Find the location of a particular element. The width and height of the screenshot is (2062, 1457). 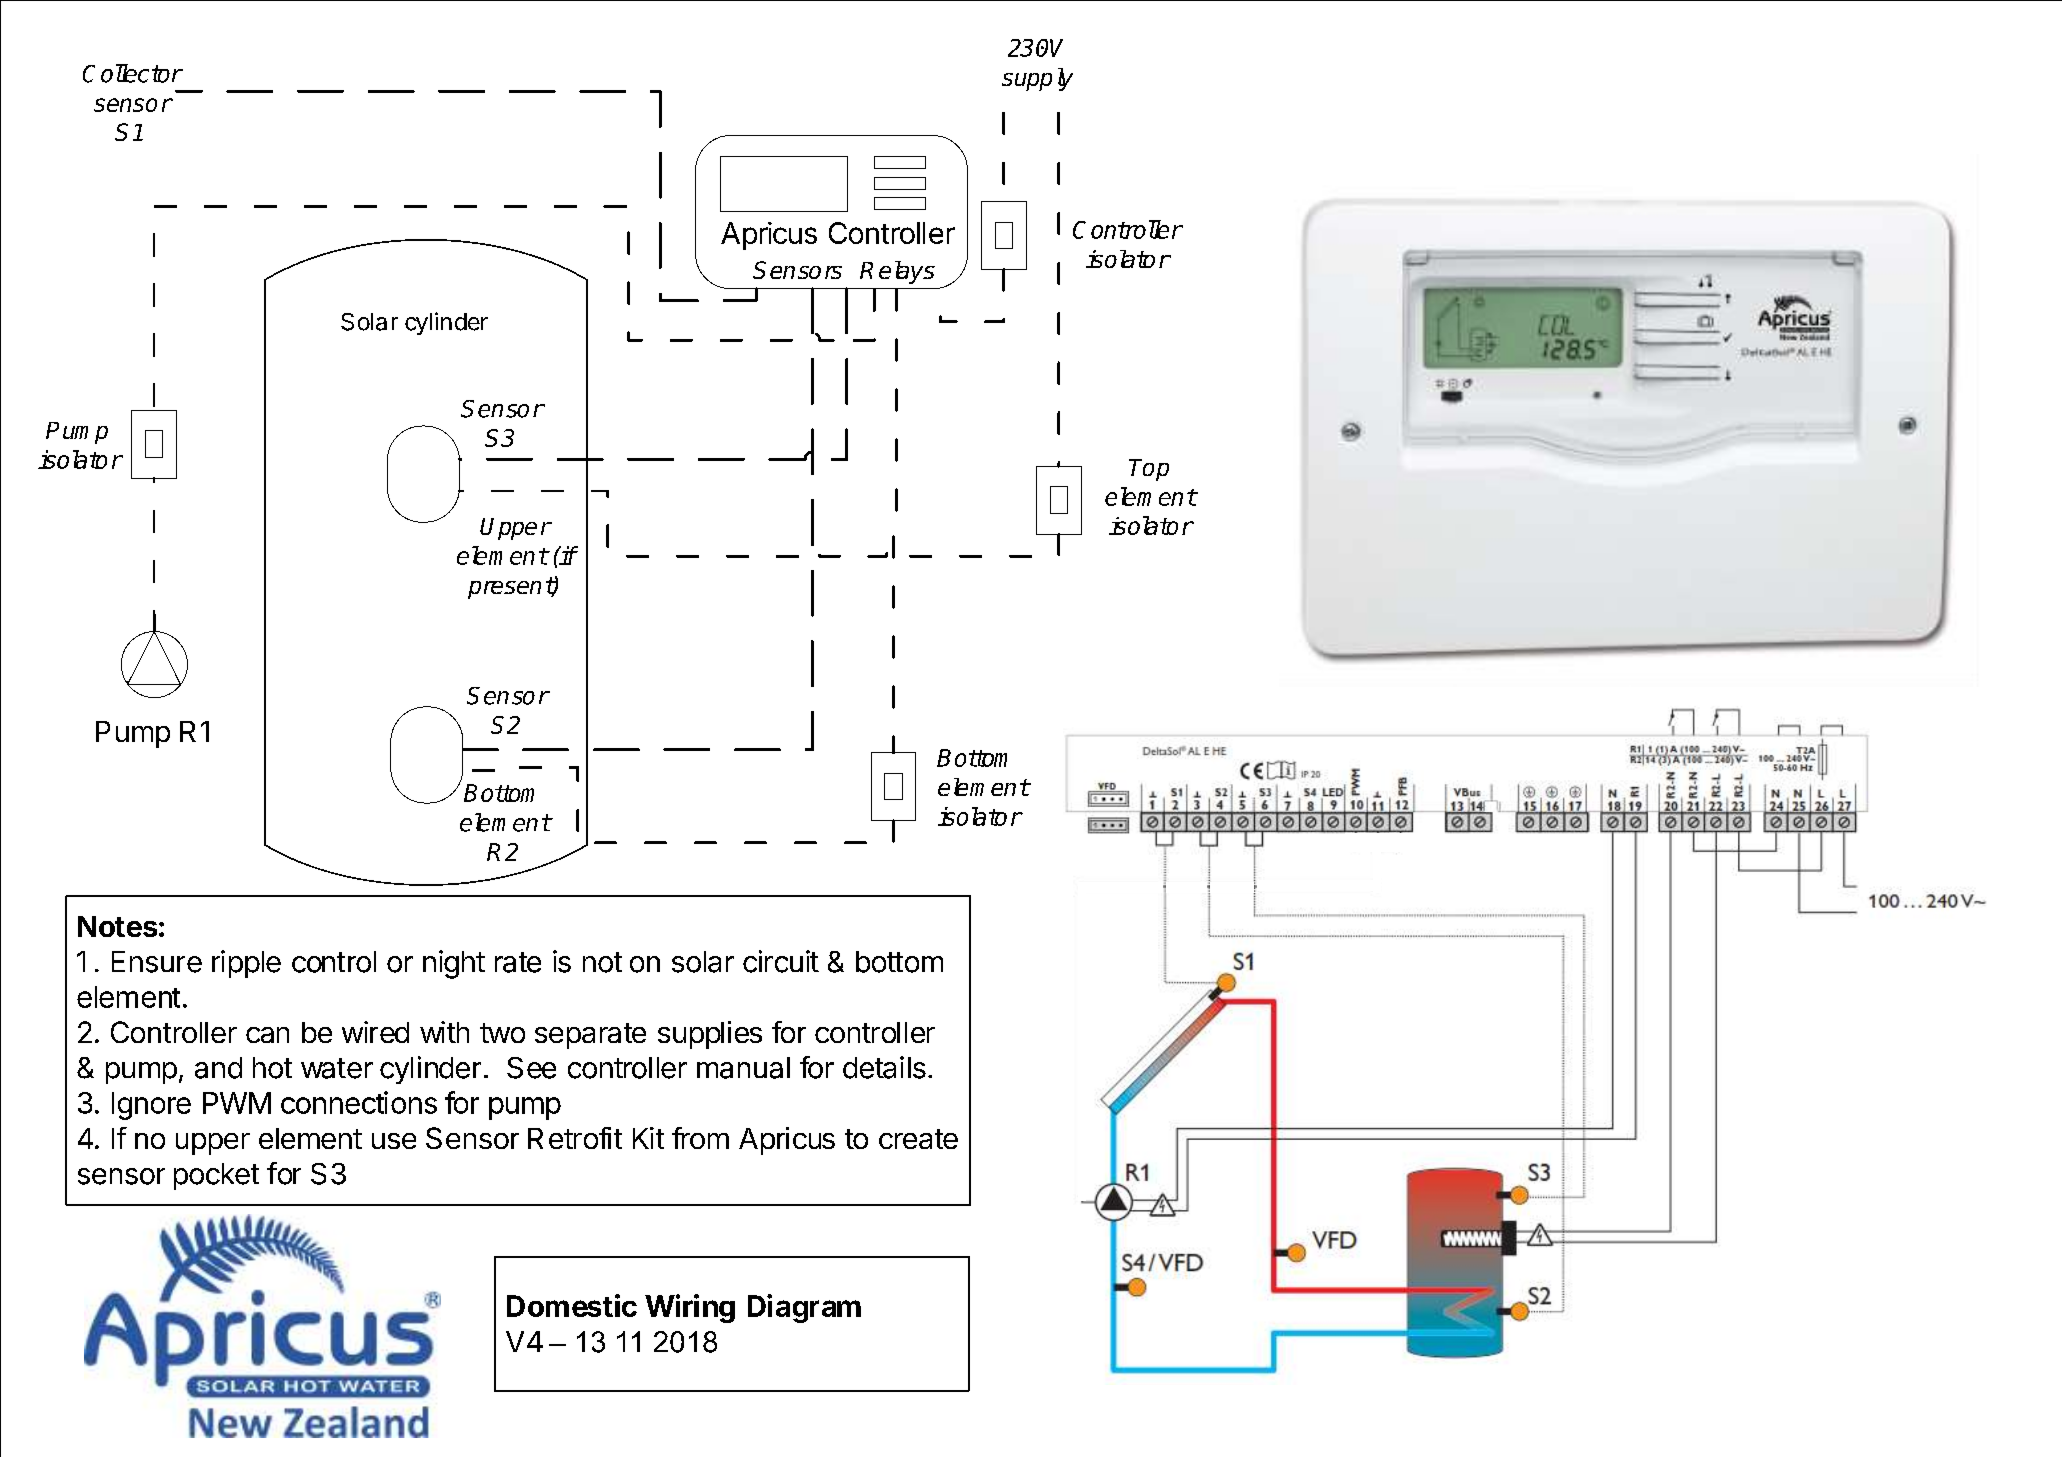

Collector is located at coordinates (132, 73).
